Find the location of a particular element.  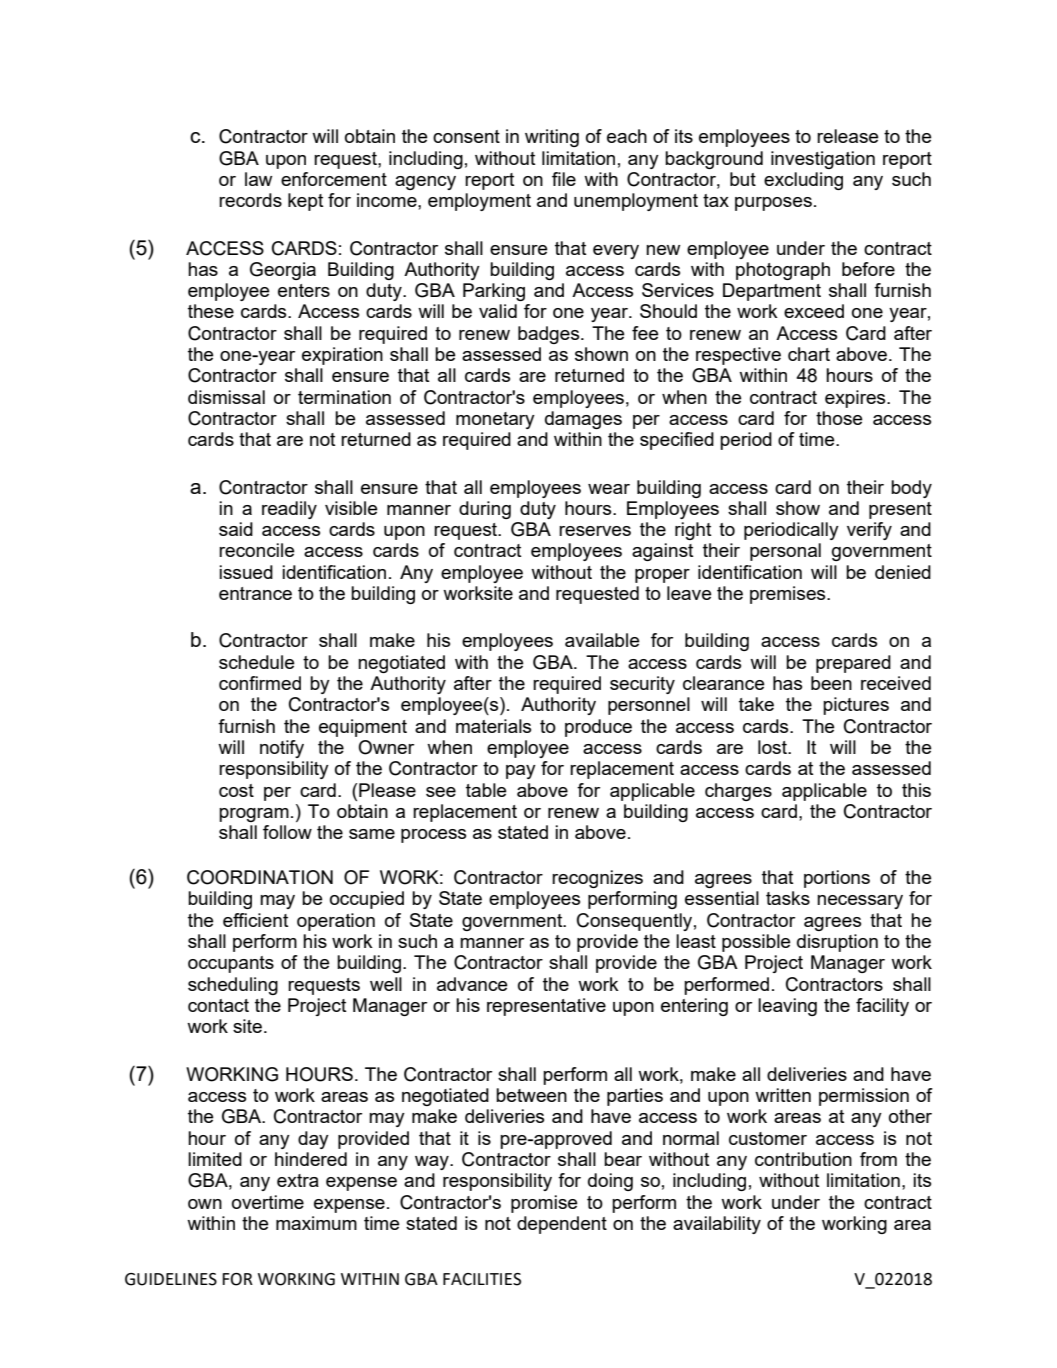

COORDINATION is located at coordinates (260, 877).
